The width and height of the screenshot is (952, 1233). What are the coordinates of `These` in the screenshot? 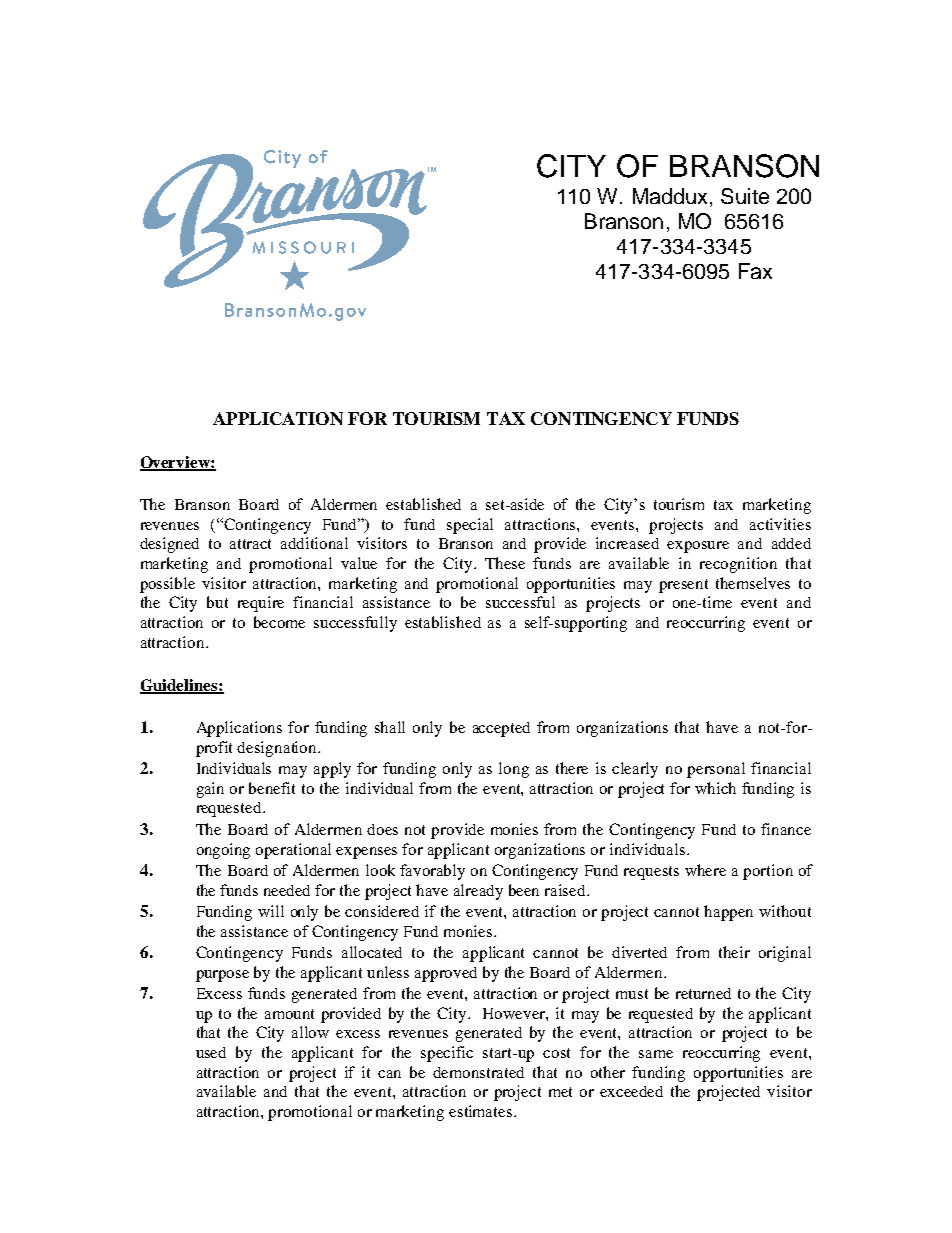 It's located at (505, 563).
